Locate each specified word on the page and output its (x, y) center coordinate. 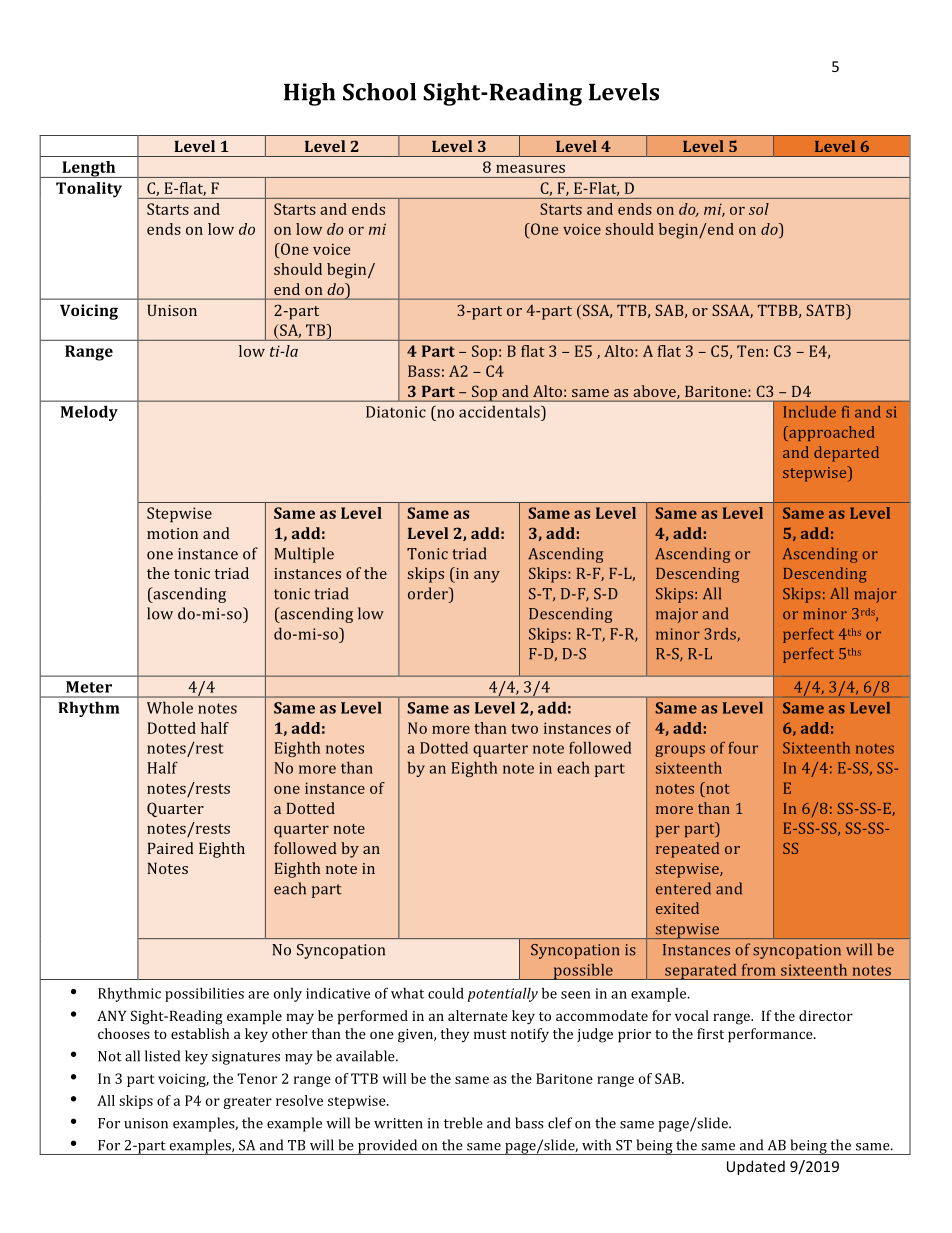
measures (530, 168)
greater (247, 1102)
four (743, 748)
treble (463, 1123)
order (429, 593)
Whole (170, 707)
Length (89, 169)
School (379, 92)
